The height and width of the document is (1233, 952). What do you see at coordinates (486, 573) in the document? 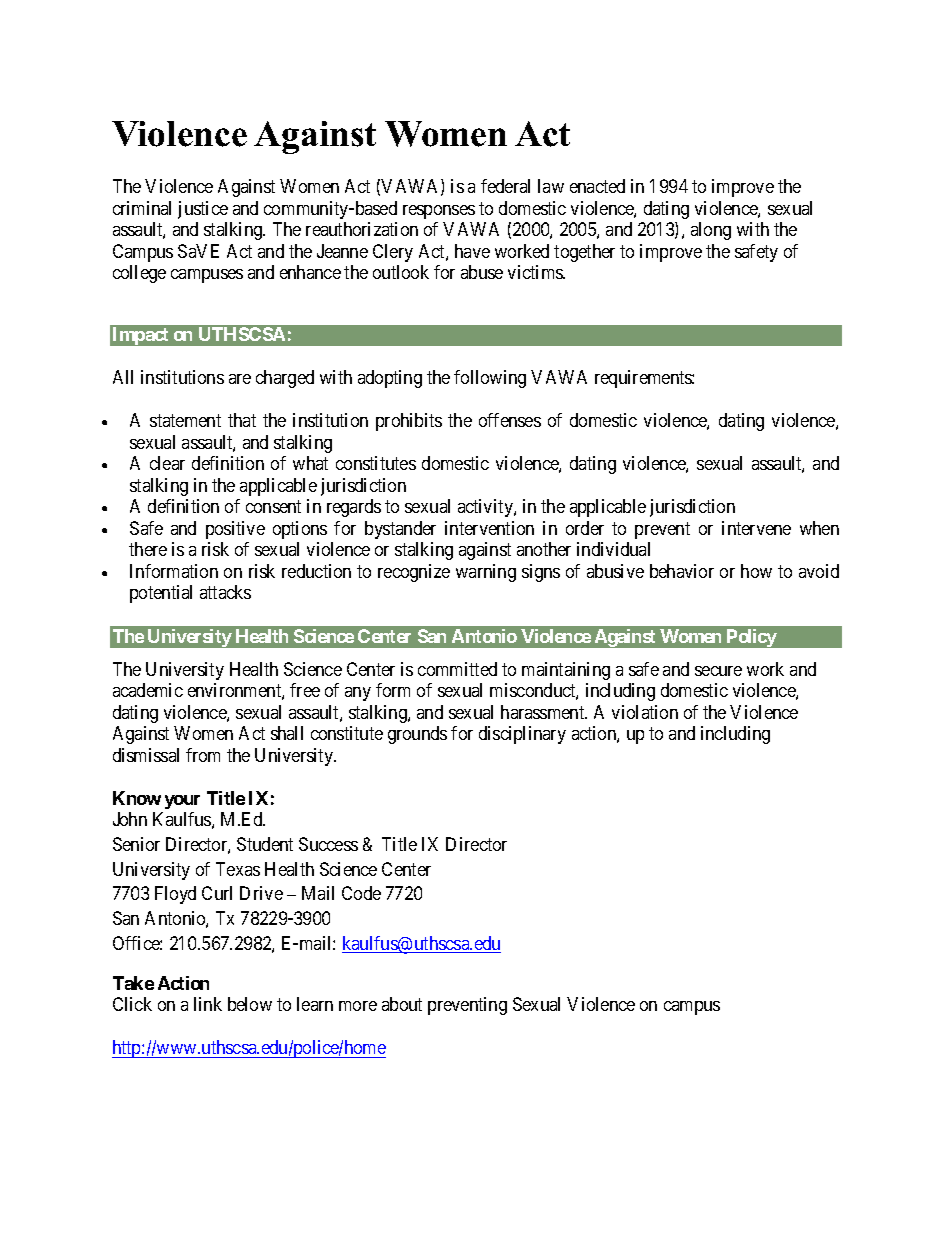
I see `warning` at bounding box center [486, 573].
